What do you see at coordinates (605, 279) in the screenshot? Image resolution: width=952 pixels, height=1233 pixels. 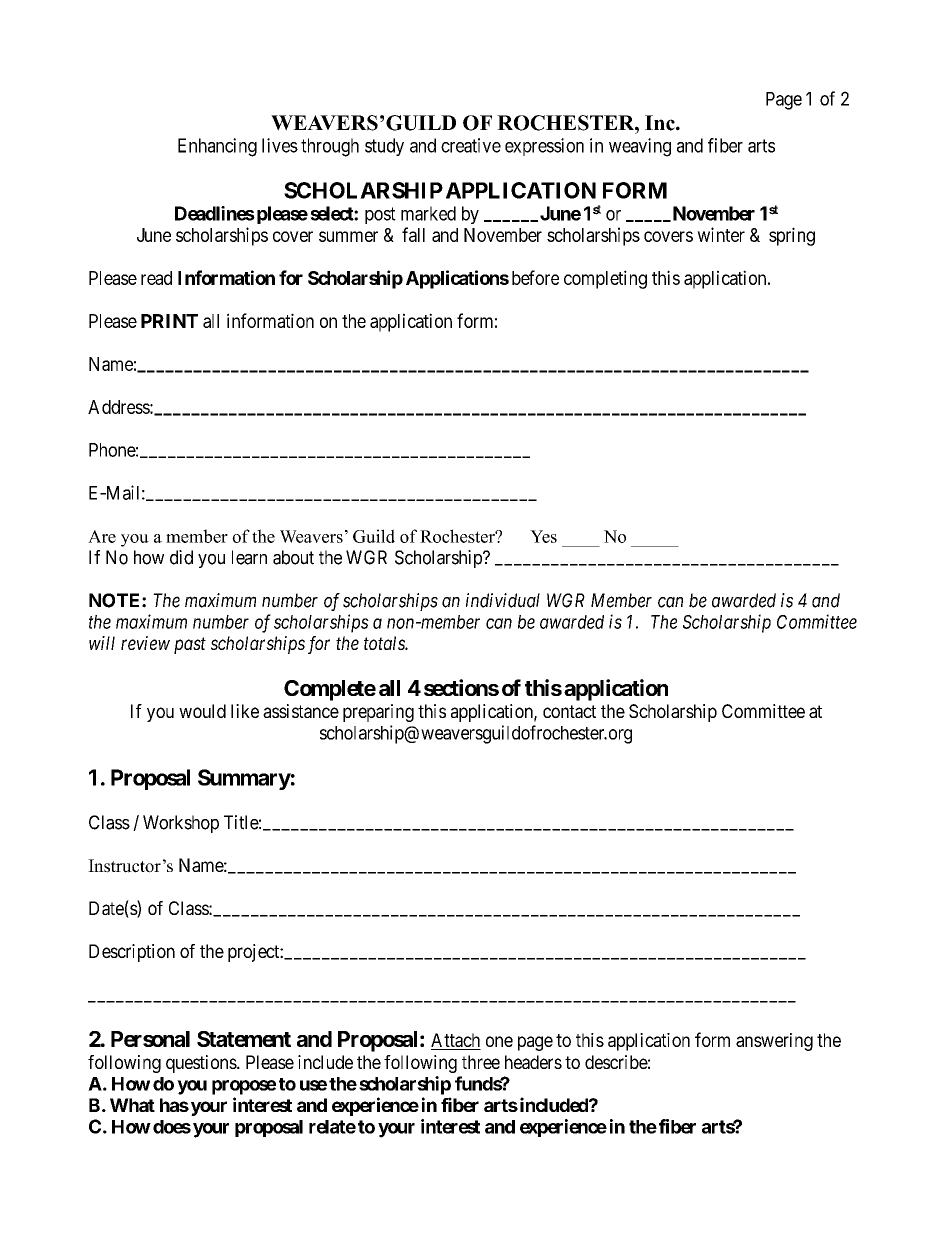 I see `completing` at bounding box center [605, 279].
